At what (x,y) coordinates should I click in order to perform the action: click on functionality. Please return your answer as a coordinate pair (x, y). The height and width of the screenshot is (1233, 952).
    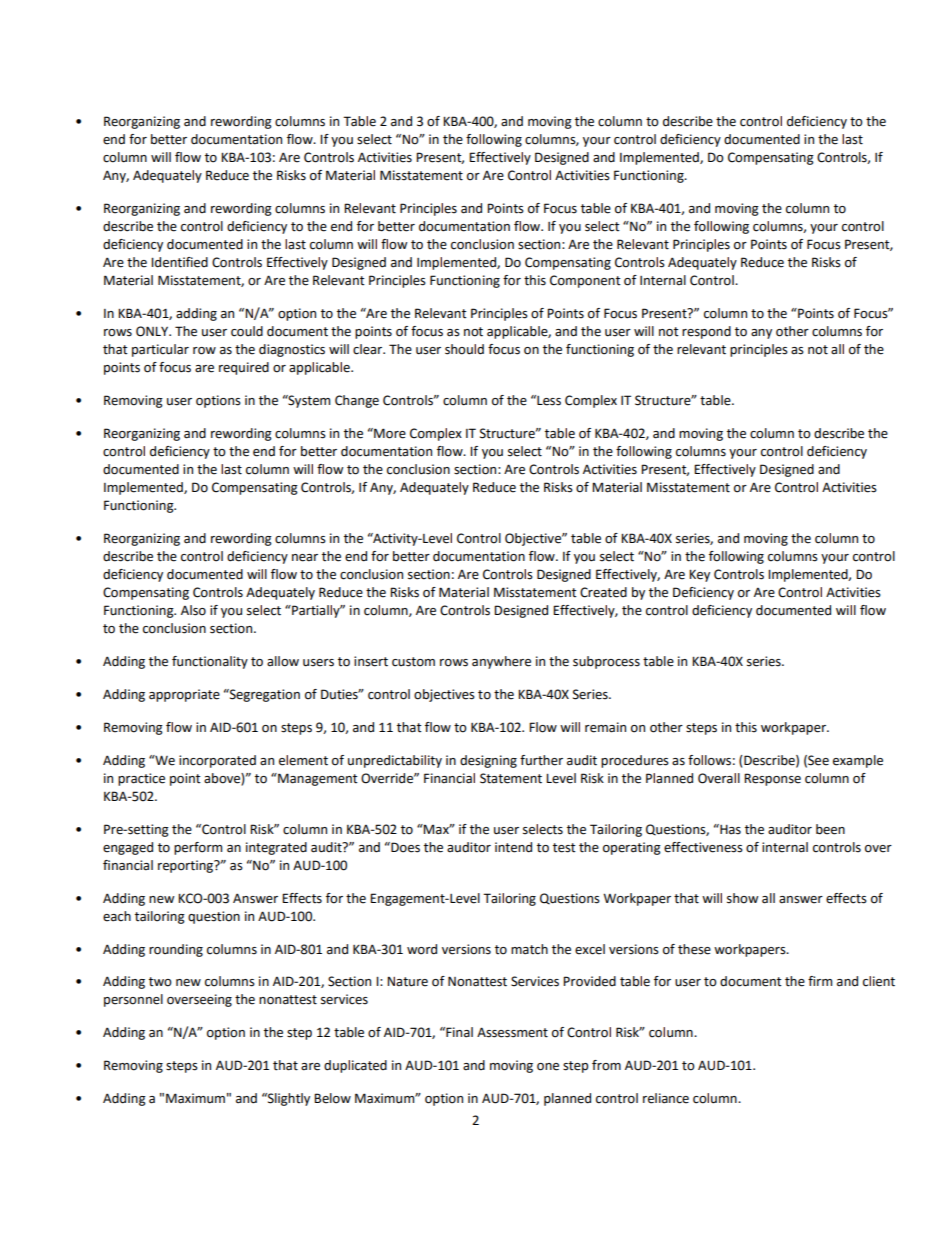
    Looking at the image, I should click on (210, 662).
